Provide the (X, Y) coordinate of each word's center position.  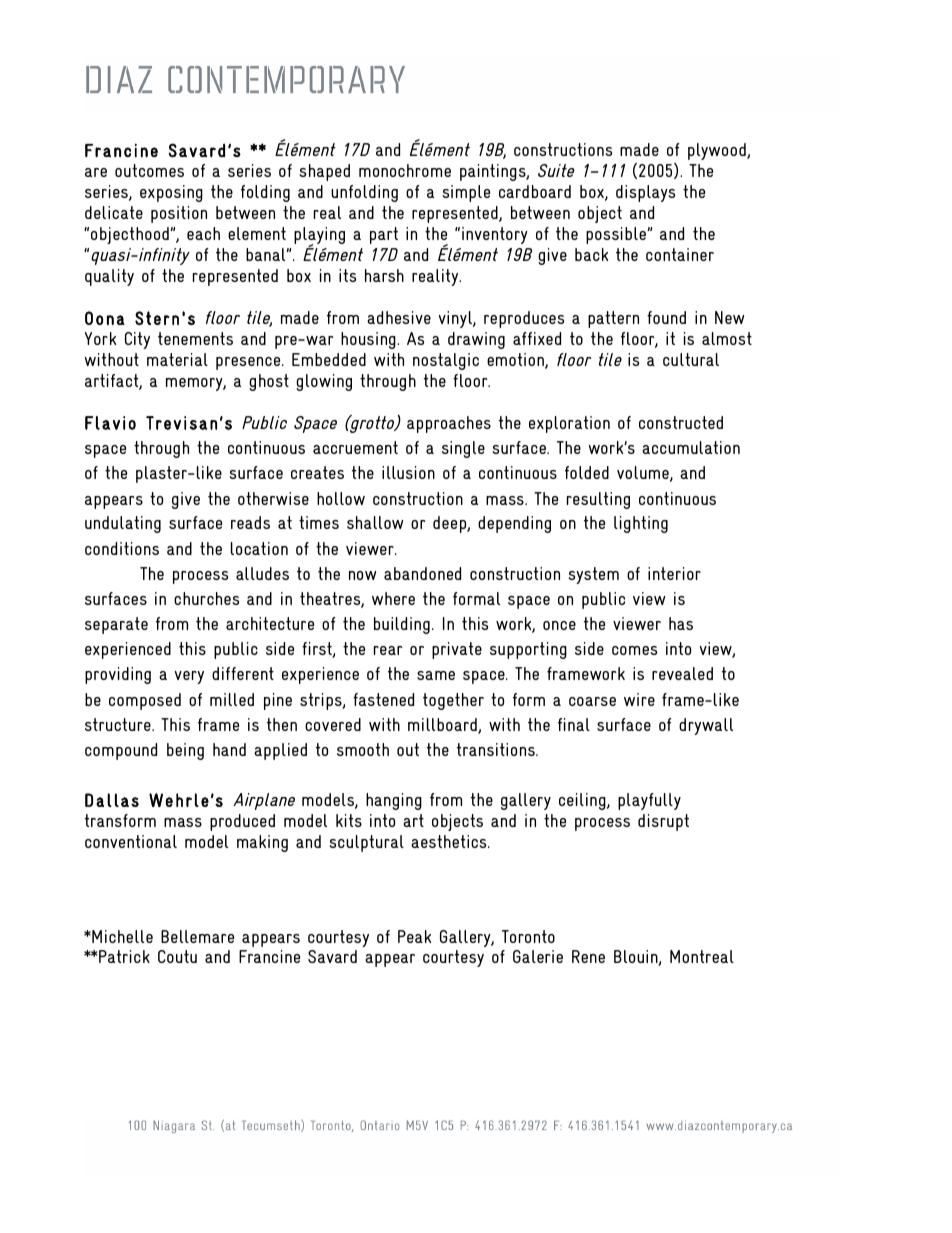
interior (674, 573)
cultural (691, 359)
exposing (171, 193)
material (177, 359)
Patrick (124, 956)
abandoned (422, 573)
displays (645, 193)
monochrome (405, 170)
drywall (706, 726)
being (185, 751)
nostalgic (446, 361)
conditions (122, 548)
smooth (363, 749)
